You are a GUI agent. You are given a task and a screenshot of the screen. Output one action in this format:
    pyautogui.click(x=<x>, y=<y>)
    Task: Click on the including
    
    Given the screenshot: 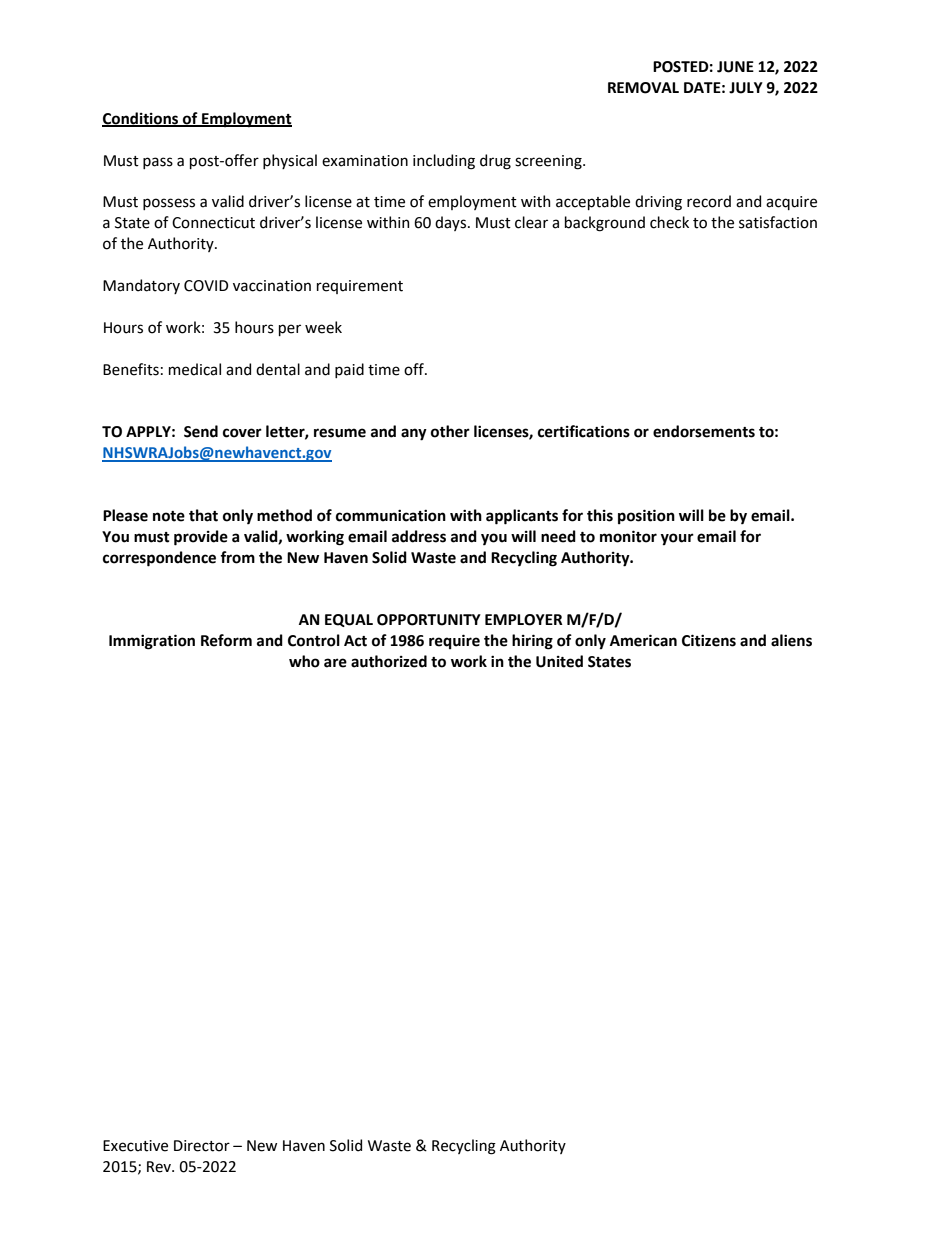 What is the action you would take?
    pyautogui.click(x=444, y=162)
